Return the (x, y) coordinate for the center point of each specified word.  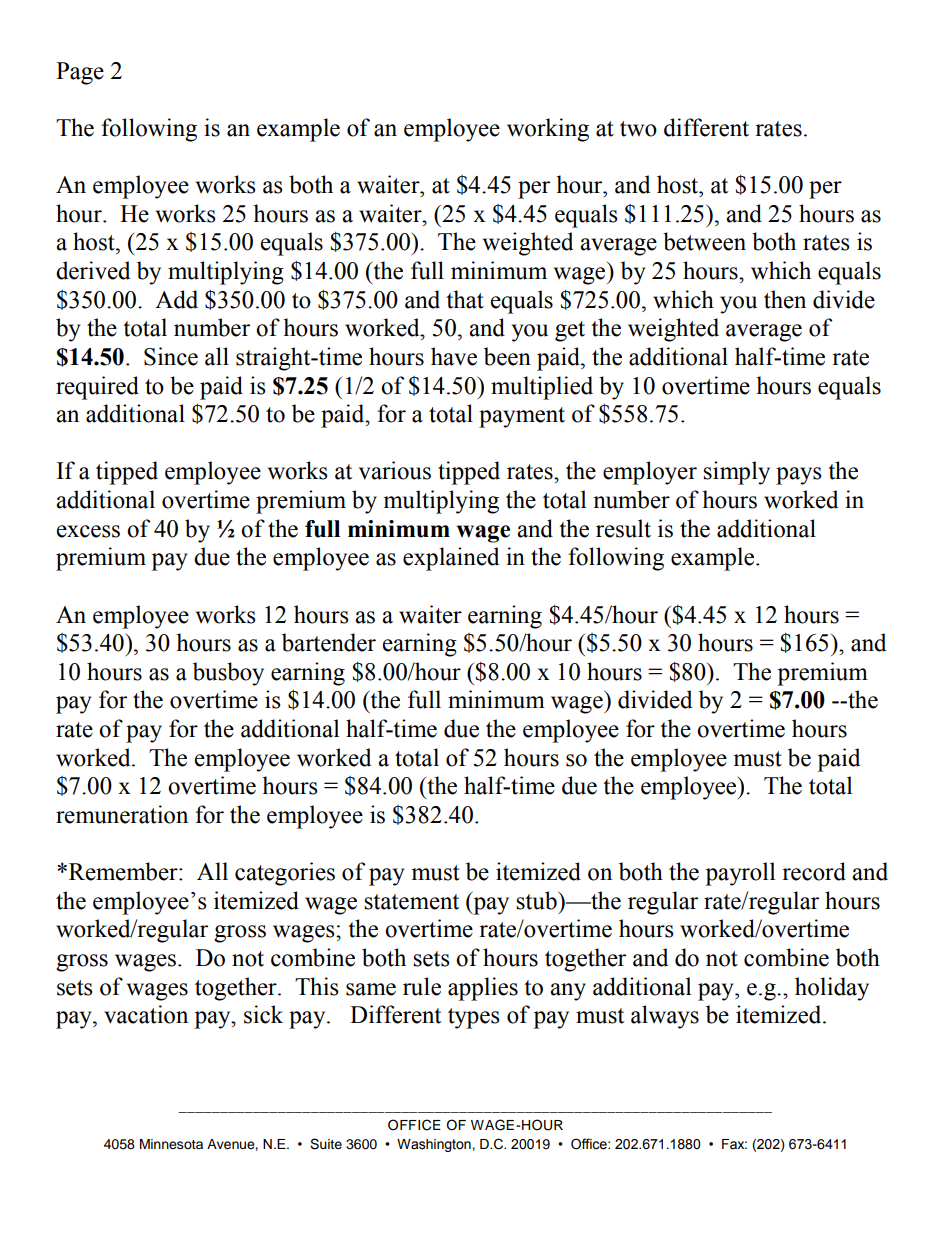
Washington (435, 1145)
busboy (228, 674)
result (623, 528)
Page (80, 73)
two (638, 129)
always (665, 1017)
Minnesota (171, 1144)
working (548, 130)
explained (451, 559)
